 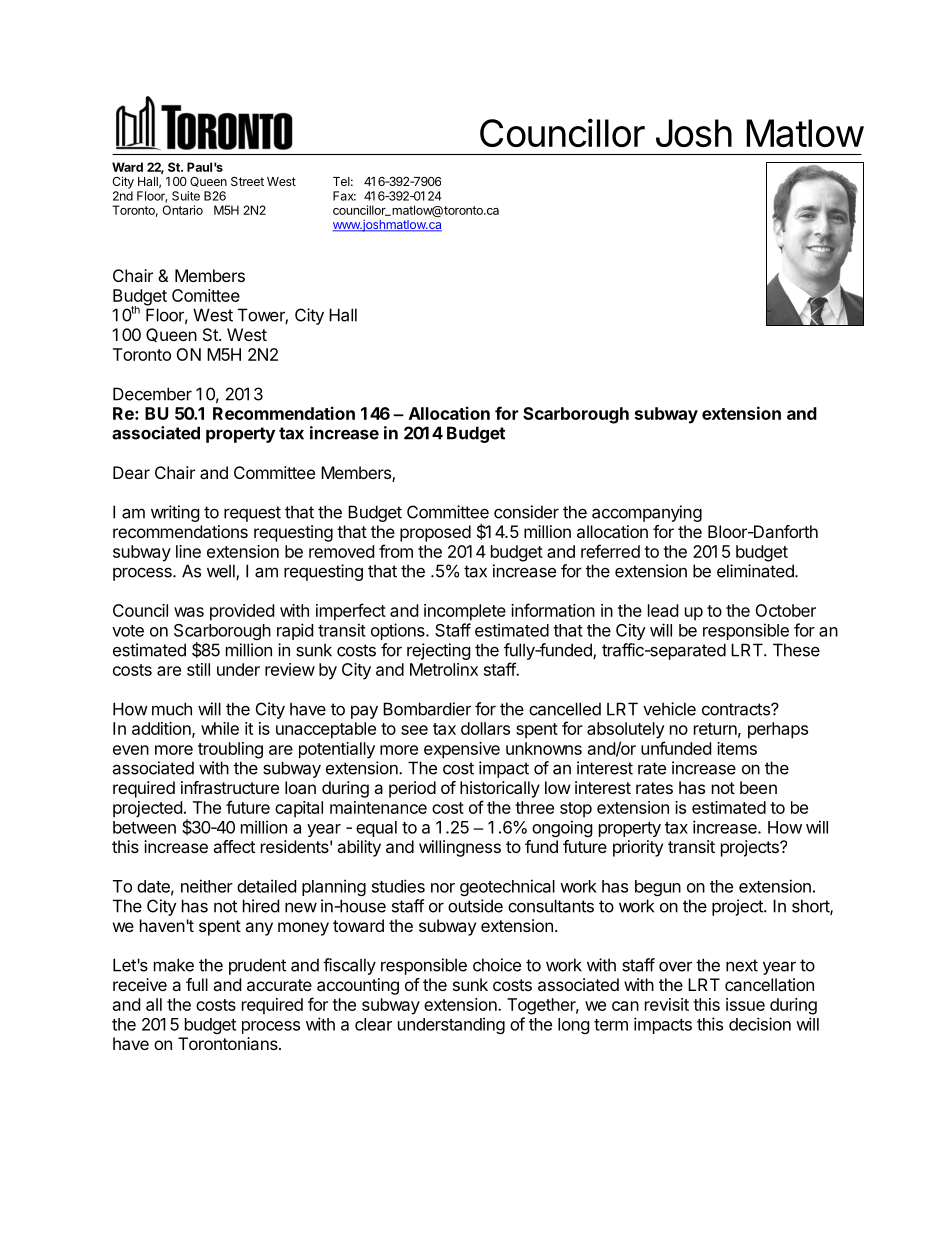 What do you see at coordinates (737, 709) in the screenshot?
I see `contracts` at bounding box center [737, 709].
